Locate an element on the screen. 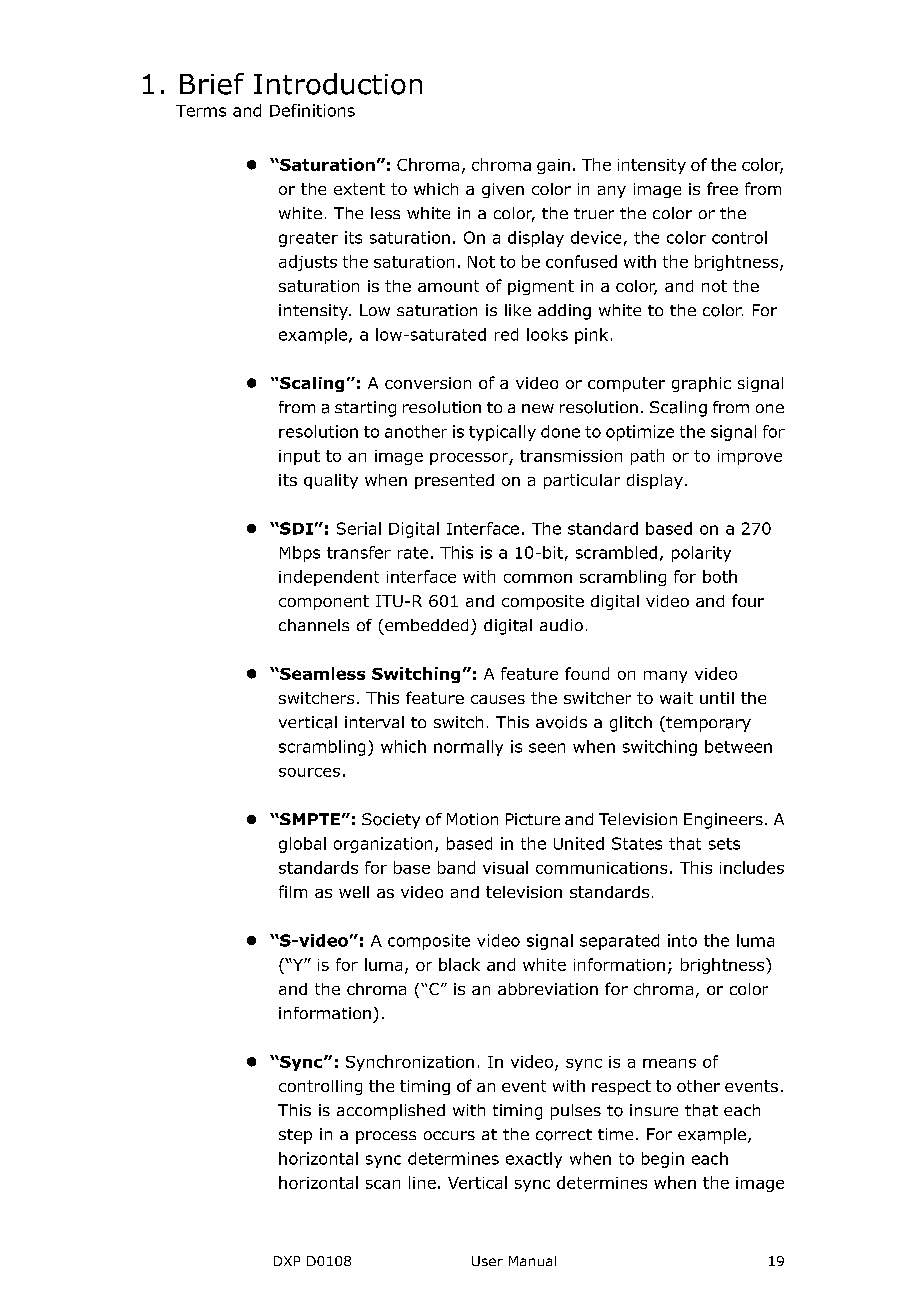 The height and width of the screenshot is (1308, 924). free is located at coordinates (722, 188).
